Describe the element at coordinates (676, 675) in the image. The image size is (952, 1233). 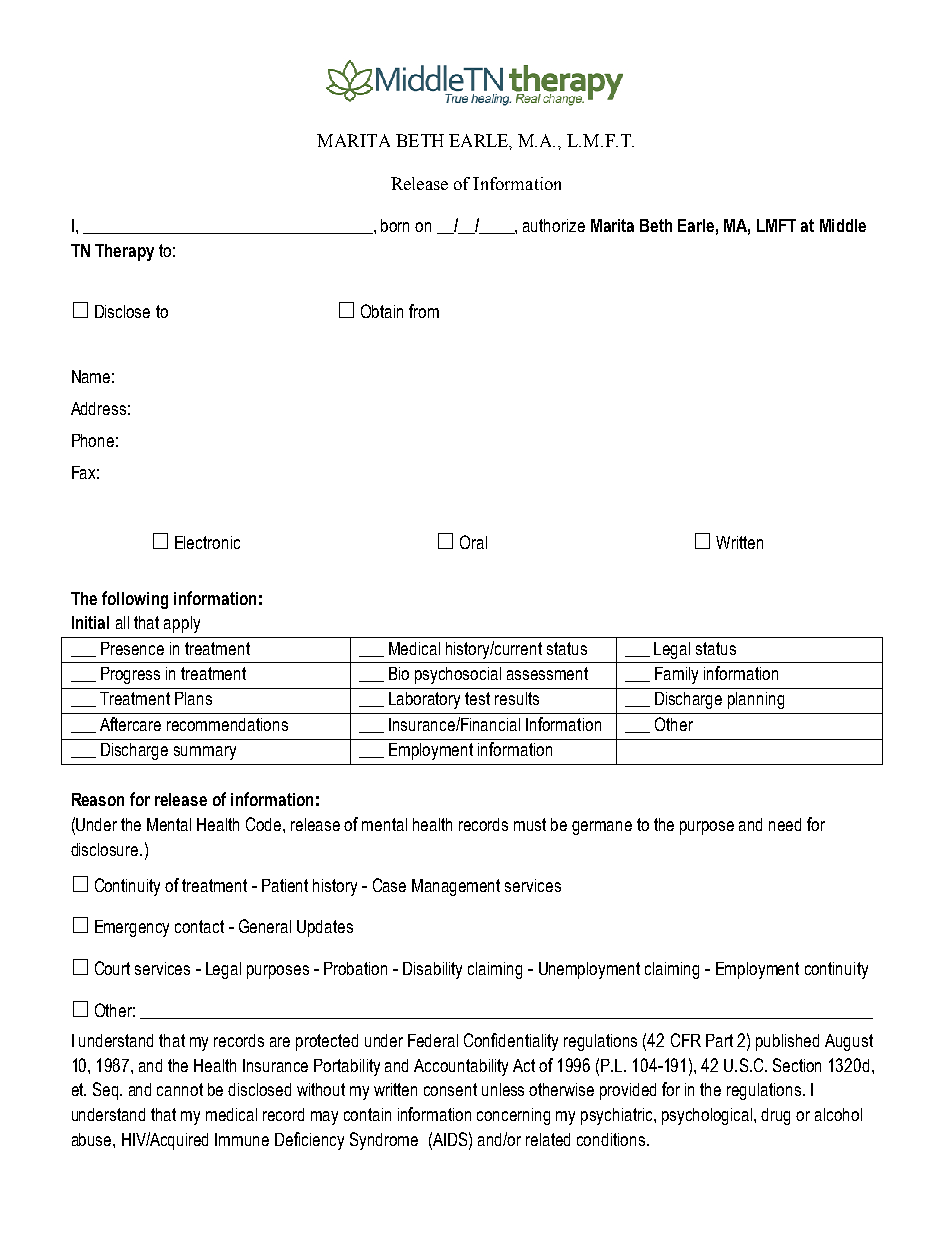
I see `Family` at that location.
